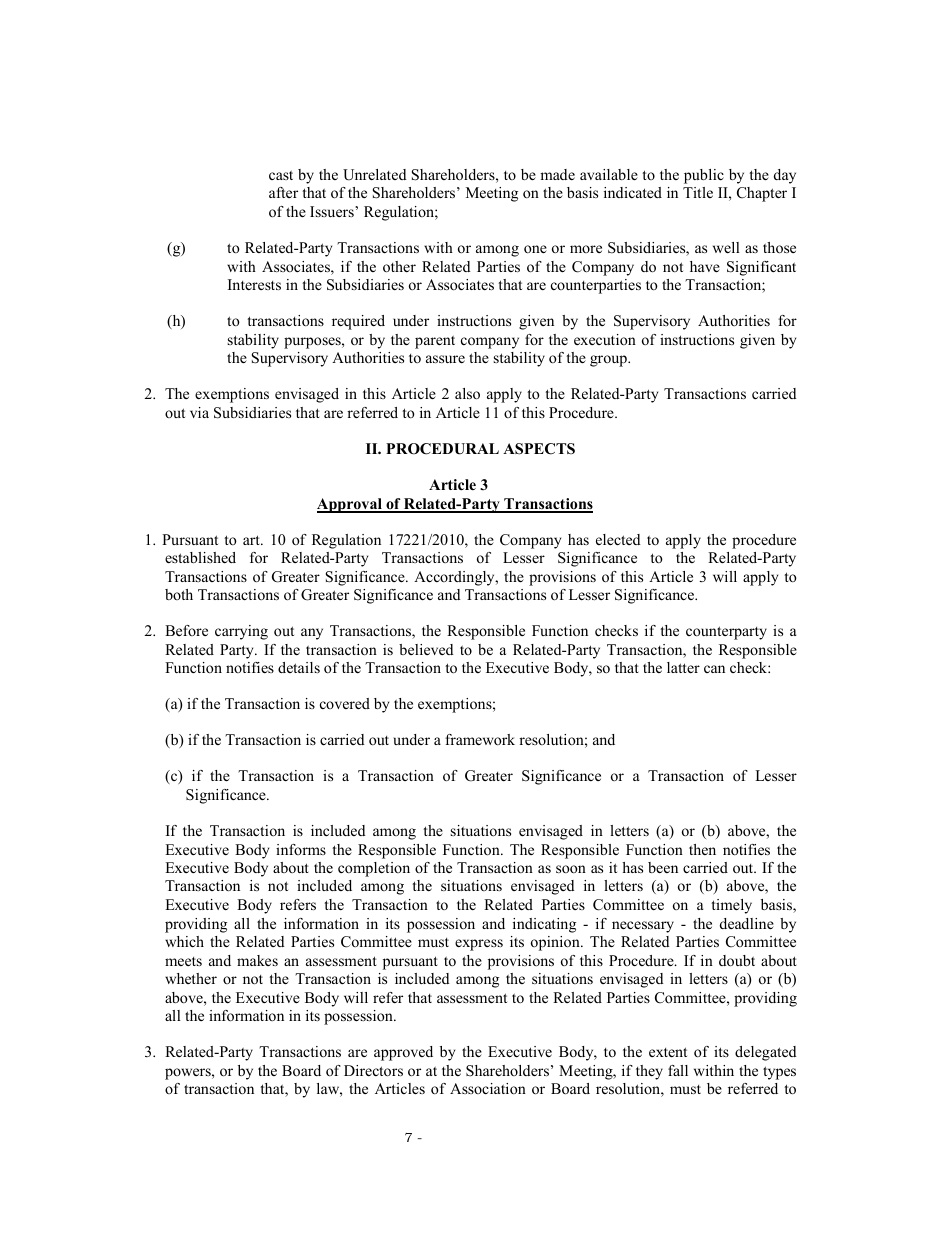  What do you see at coordinates (373, 1070) in the screenshot?
I see `Directors` at bounding box center [373, 1070].
